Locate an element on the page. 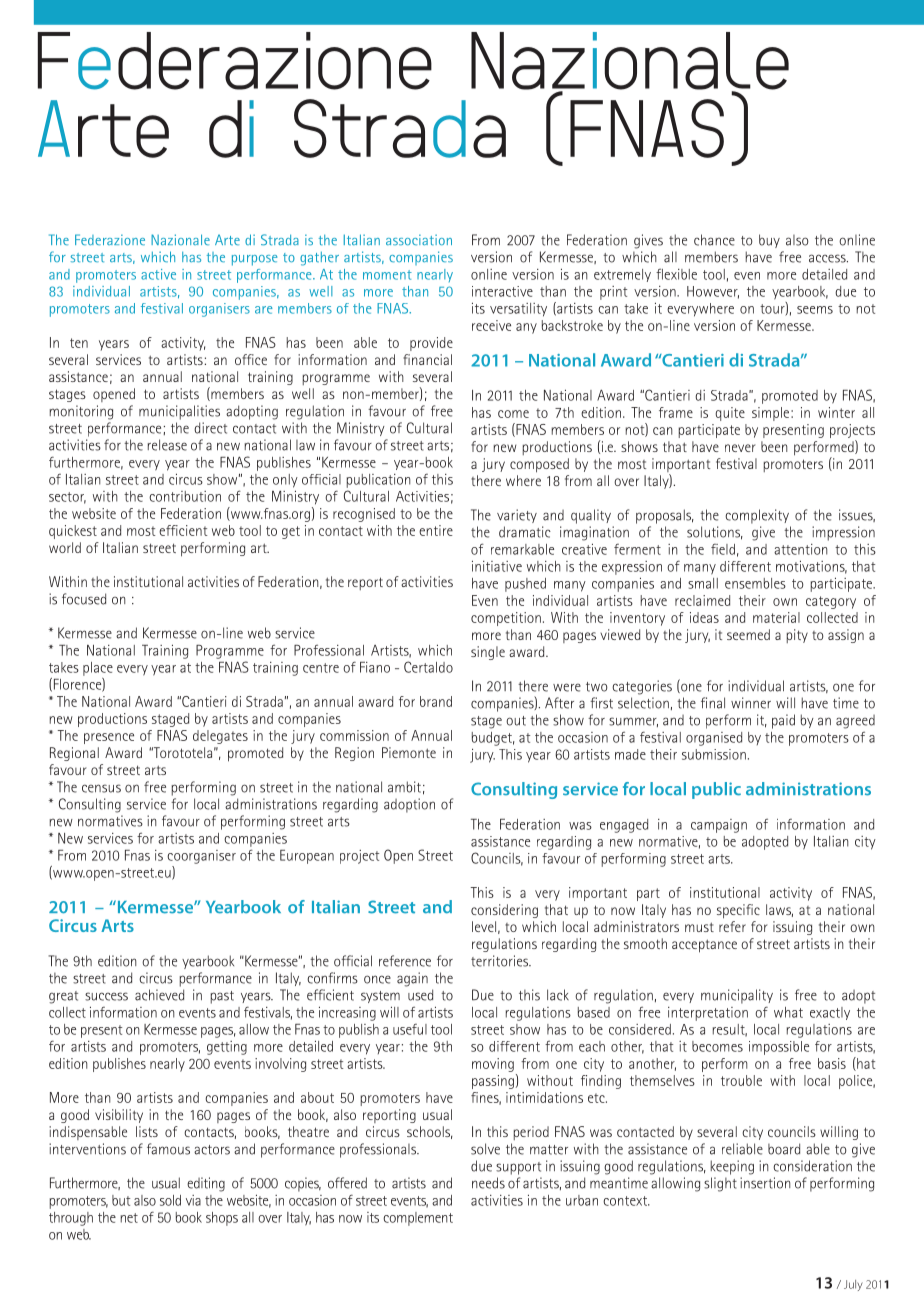 The width and height of the page is (924, 1308). submission is located at coordinates (714, 754).
